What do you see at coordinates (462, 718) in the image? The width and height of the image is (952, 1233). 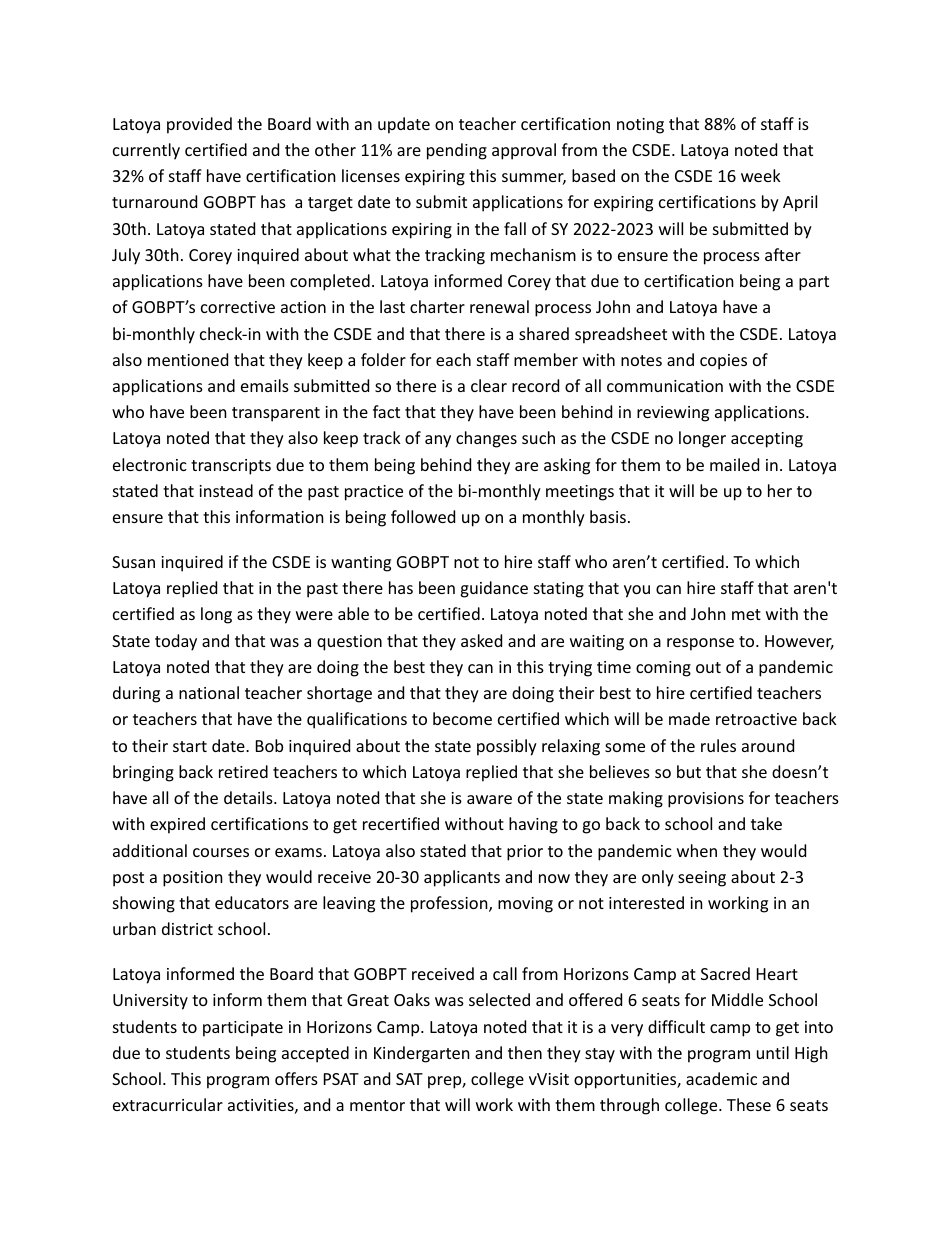 I see `become` at bounding box center [462, 718].
